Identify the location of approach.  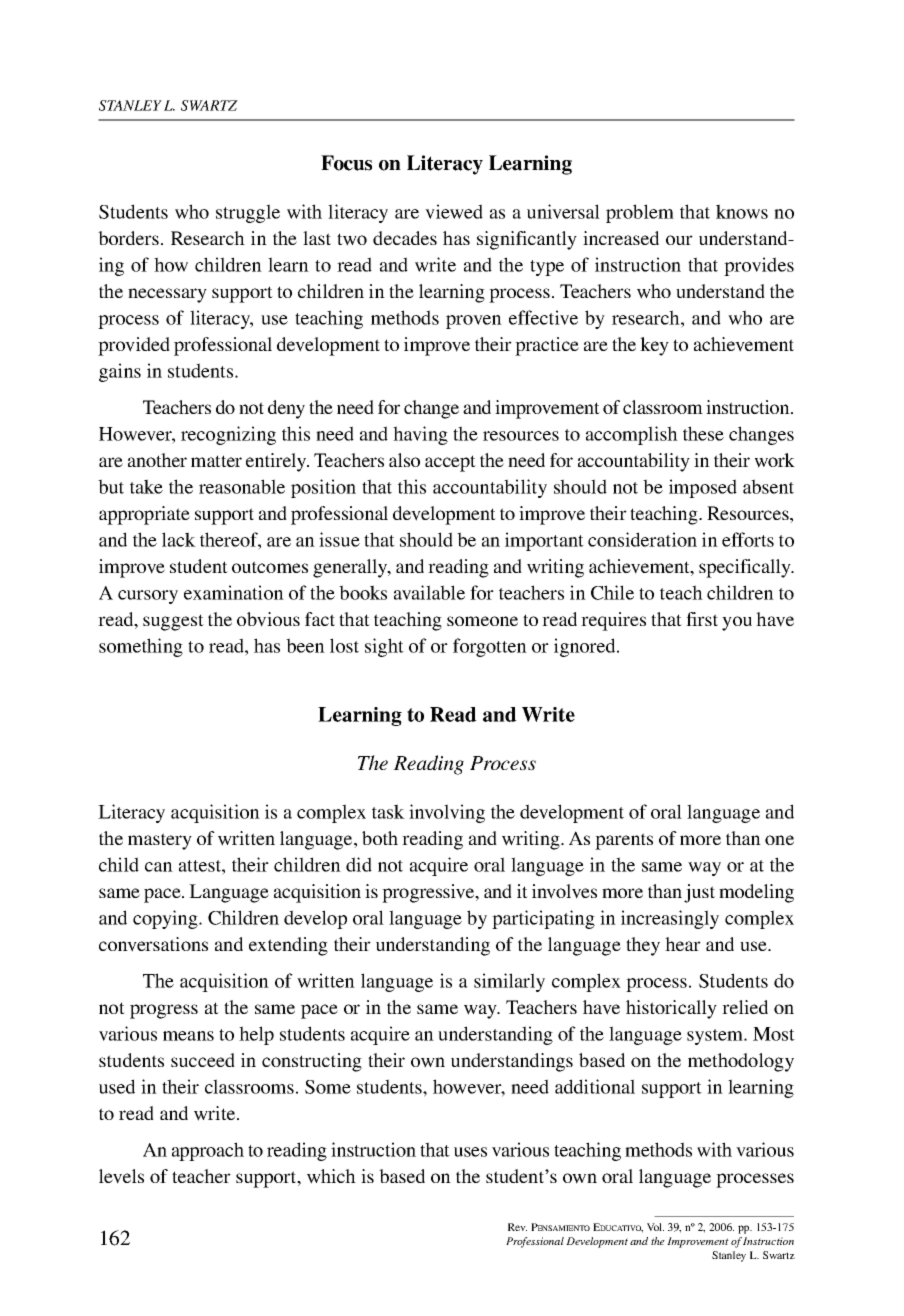
(208, 1151).
